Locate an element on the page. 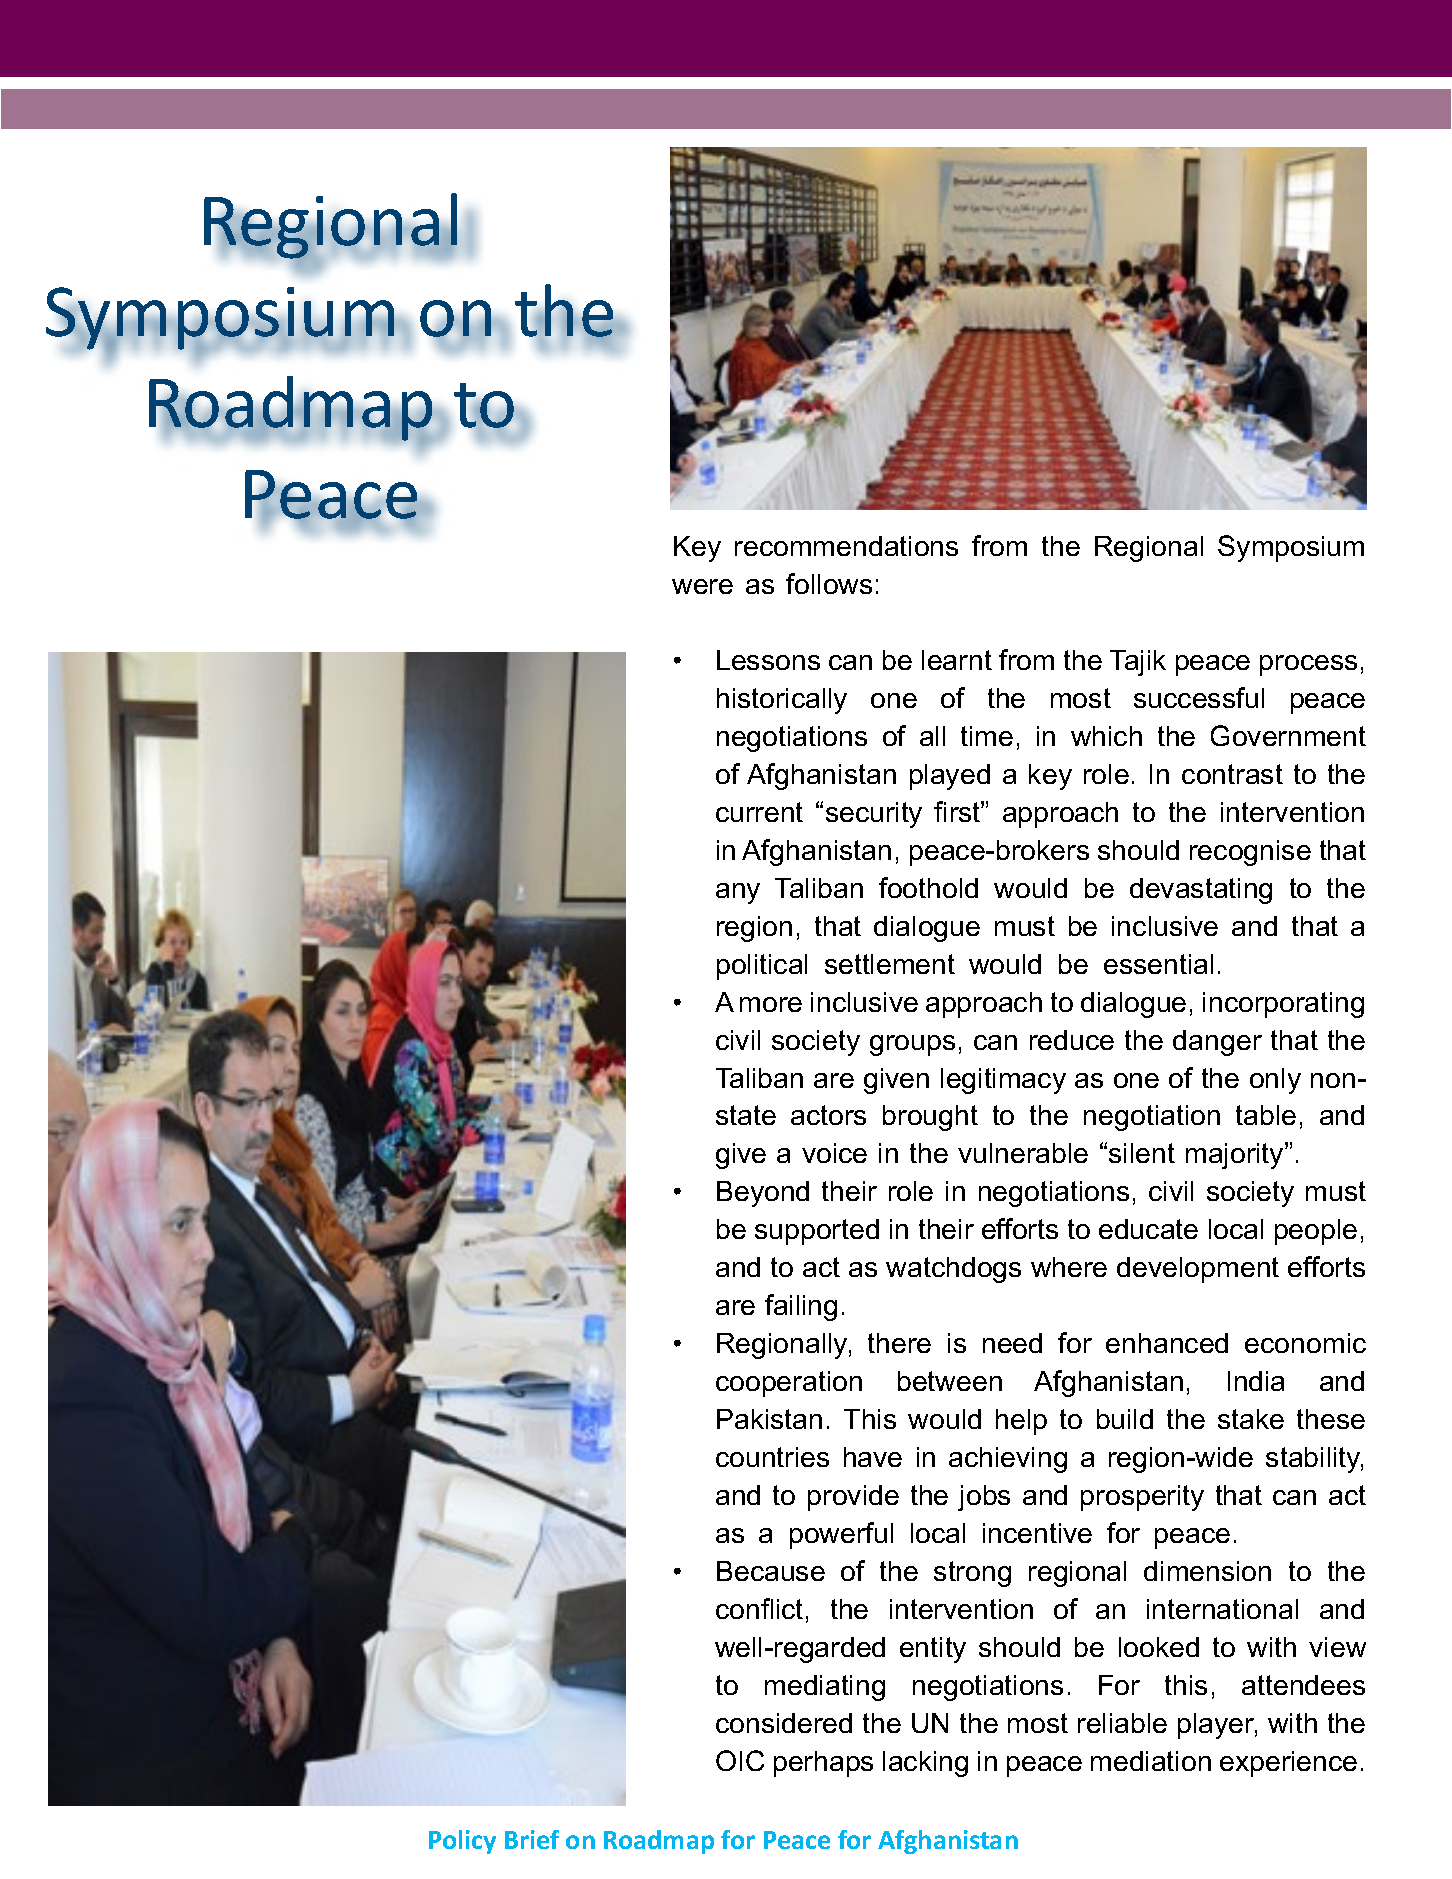 The width and height of the page is (1452, 1879). supported is located at coordinates (817, 1232).
